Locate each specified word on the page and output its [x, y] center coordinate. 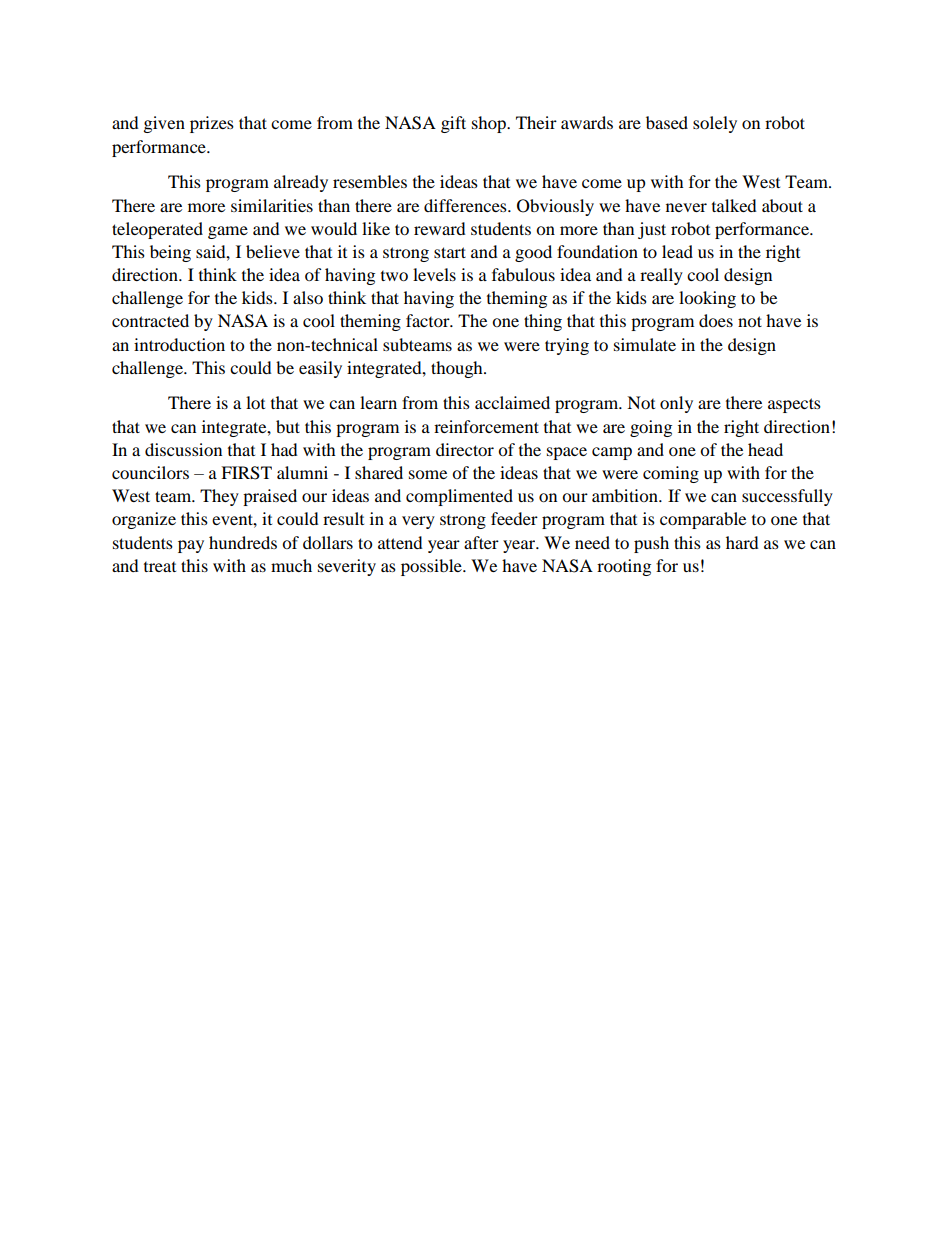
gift [453, 124]
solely [715, 124]
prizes [212, 124]
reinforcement [486, 426]
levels [434, 274]
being [170, 253]
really [661, 276]
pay [191, 546]
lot [255, 402]
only [676, 404]
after [481, 542]
